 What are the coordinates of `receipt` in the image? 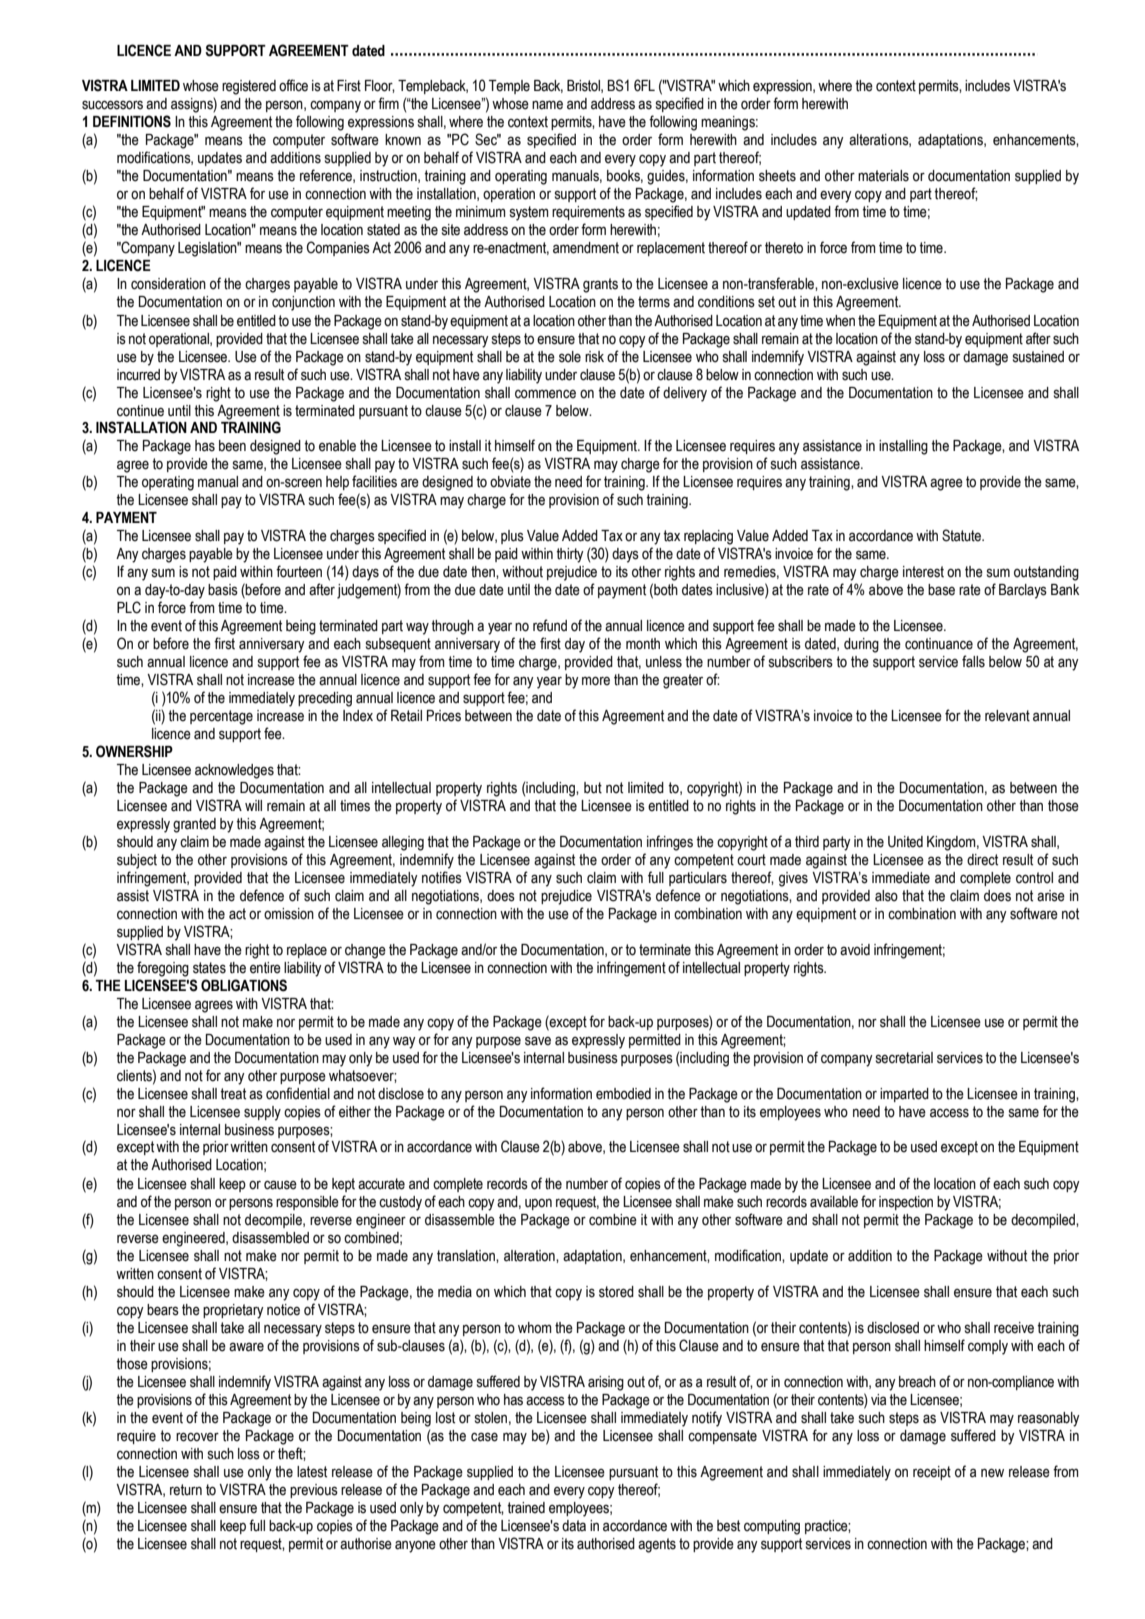 It's located at (932, 1473).
